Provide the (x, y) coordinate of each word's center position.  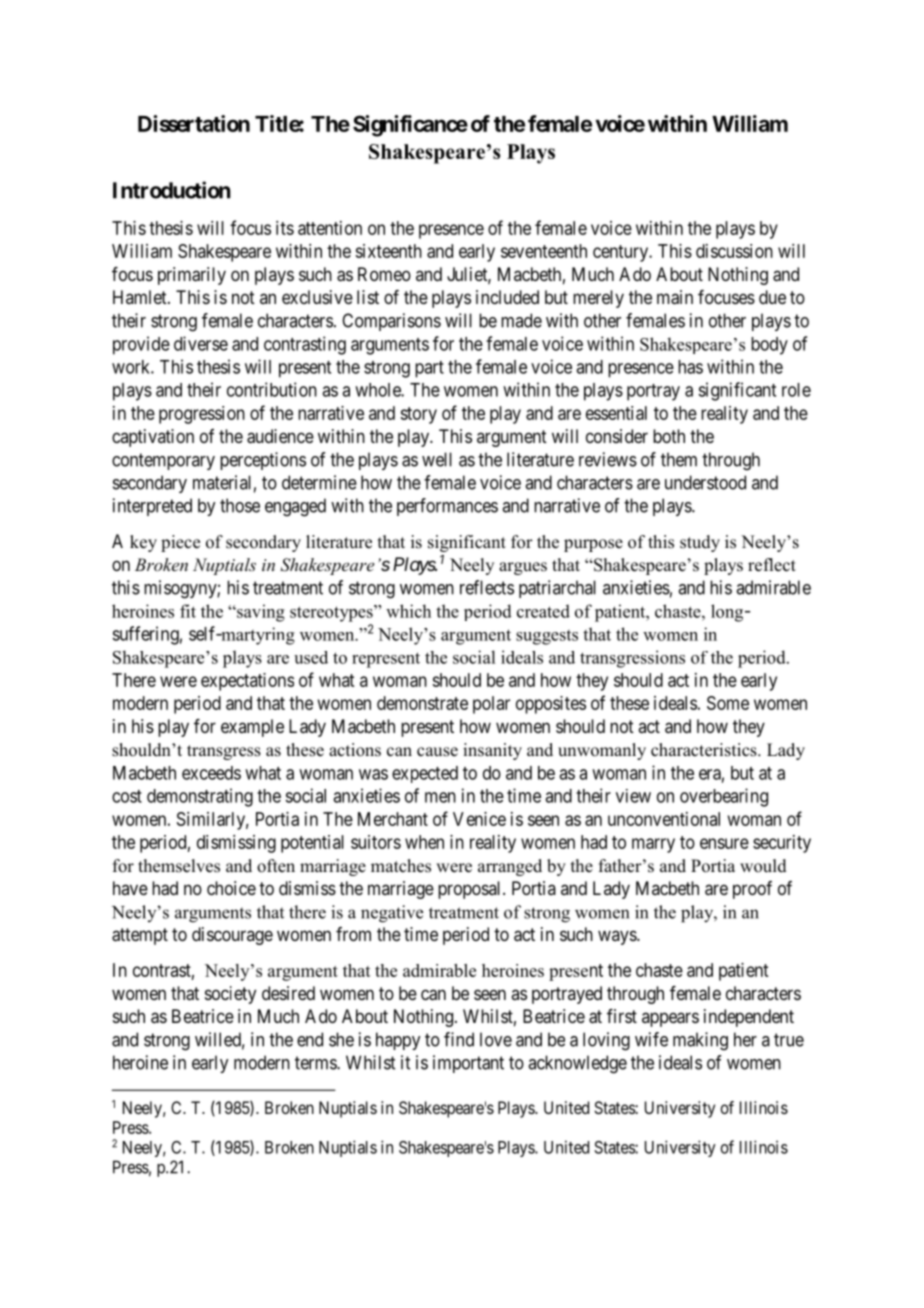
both (669, 436)
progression (202, 415)
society (230, 995)
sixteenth (388, 251)
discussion (734, 251)
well (437, 459)
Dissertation (194, 123)
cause (437, 752)
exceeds (211, 773)
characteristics (705, 750)
